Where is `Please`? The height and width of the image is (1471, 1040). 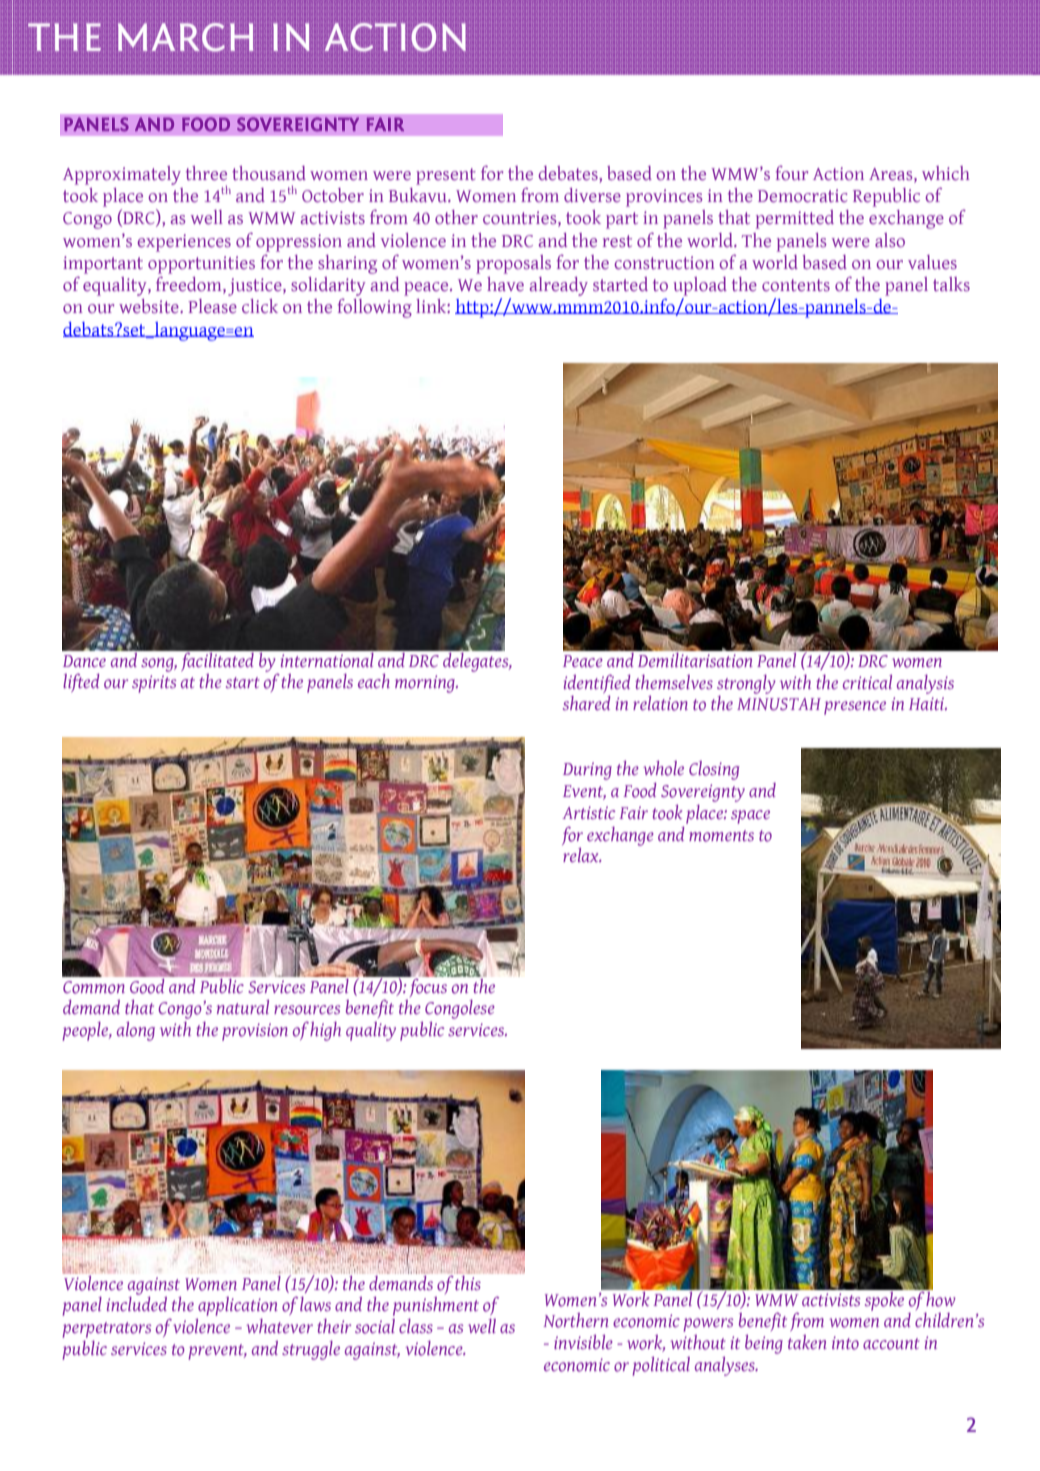
Please is located at coordinates (212, 306).
